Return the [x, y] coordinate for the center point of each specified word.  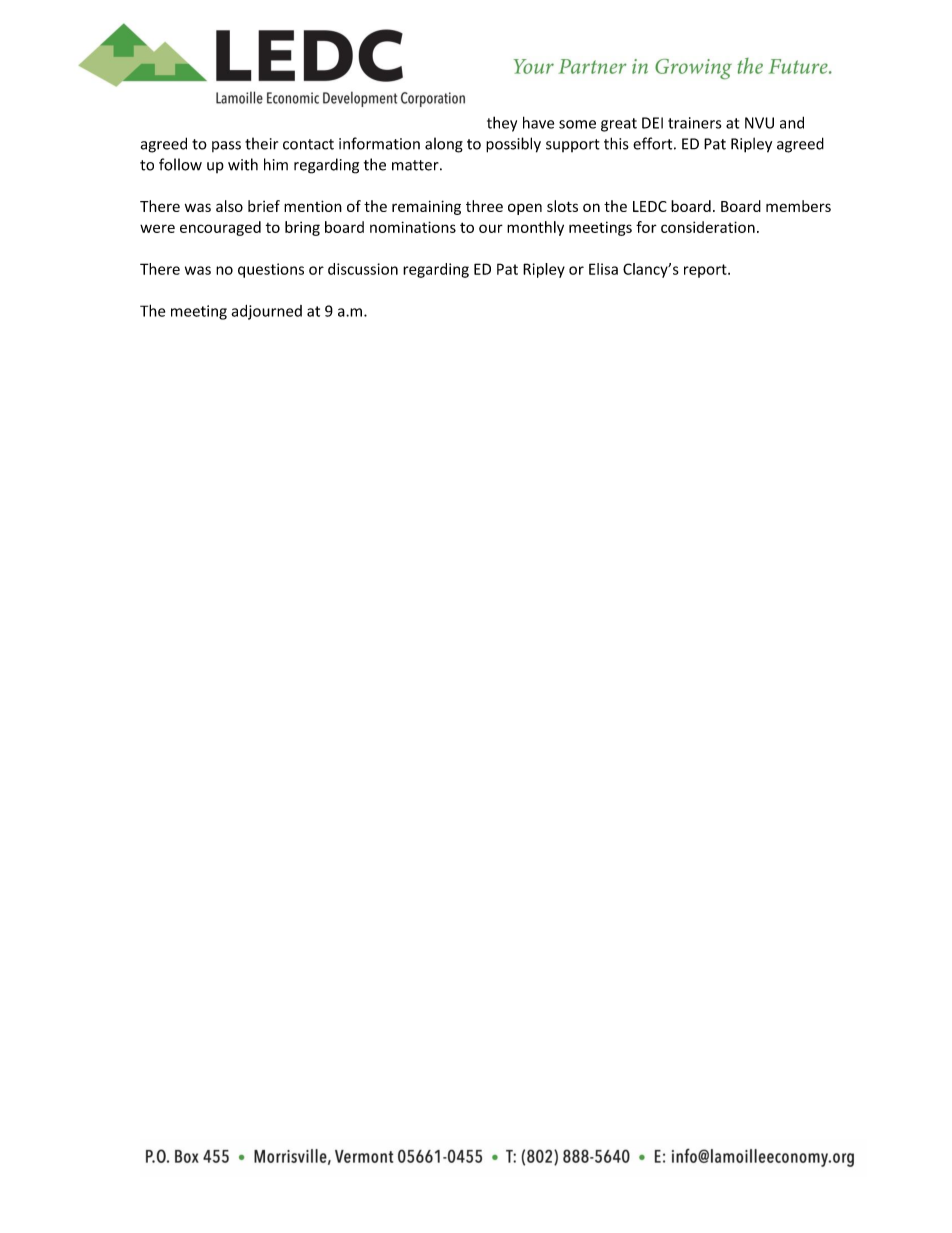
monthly [535, 228]
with [243, 164]
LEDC [650, 206]
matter [416, 165]
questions [271, 270]
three [484, 206]
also [229, 206]
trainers [694, 123]
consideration [708, 227]
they [502, 124]
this [616, 143]
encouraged [220, 228]
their [261, 143]
